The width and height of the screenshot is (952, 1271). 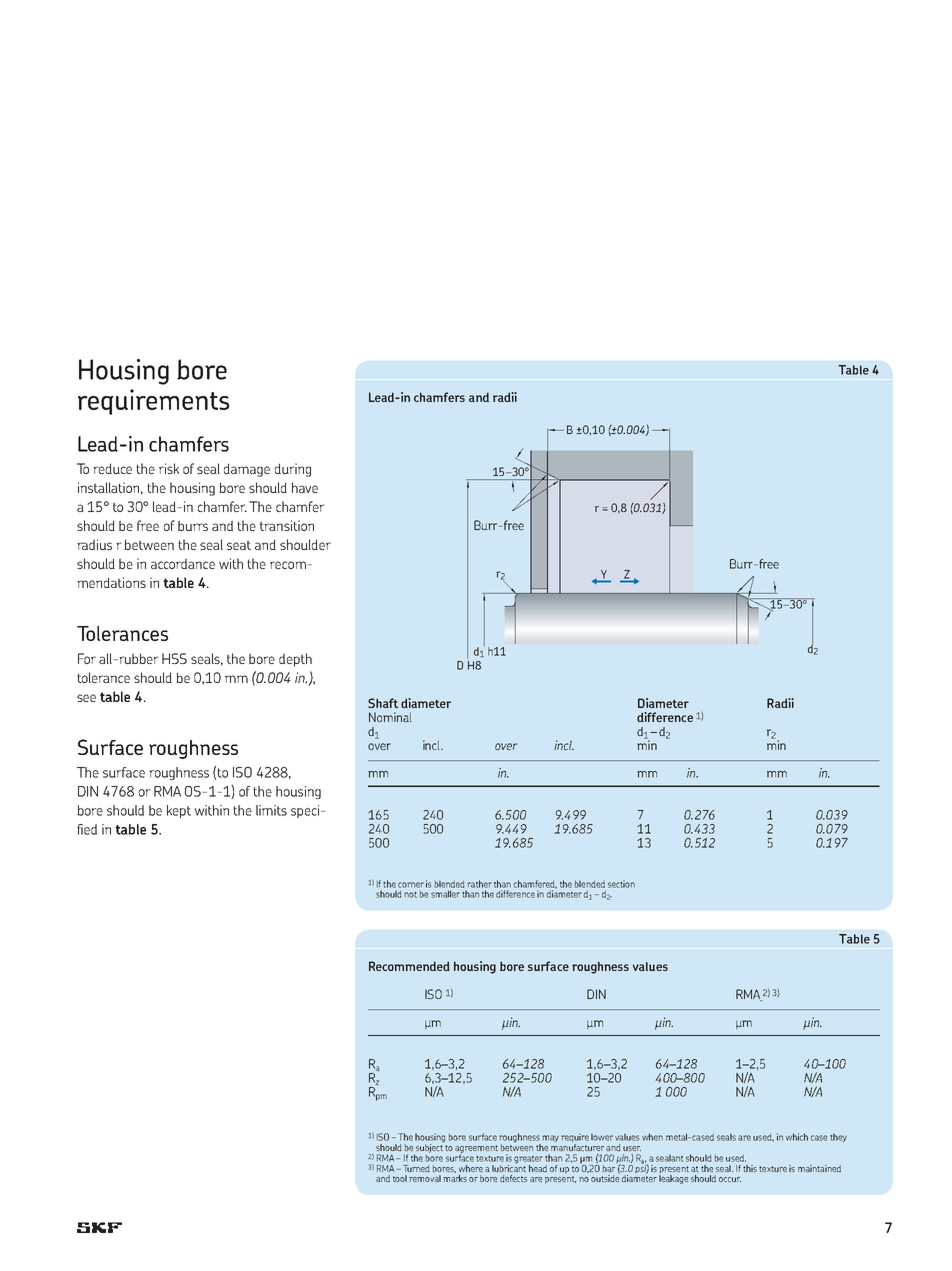 What do you see at coordinates (476, 1150) in the screenshot?
I see `agreement` at bounding box center [476, 1150].
